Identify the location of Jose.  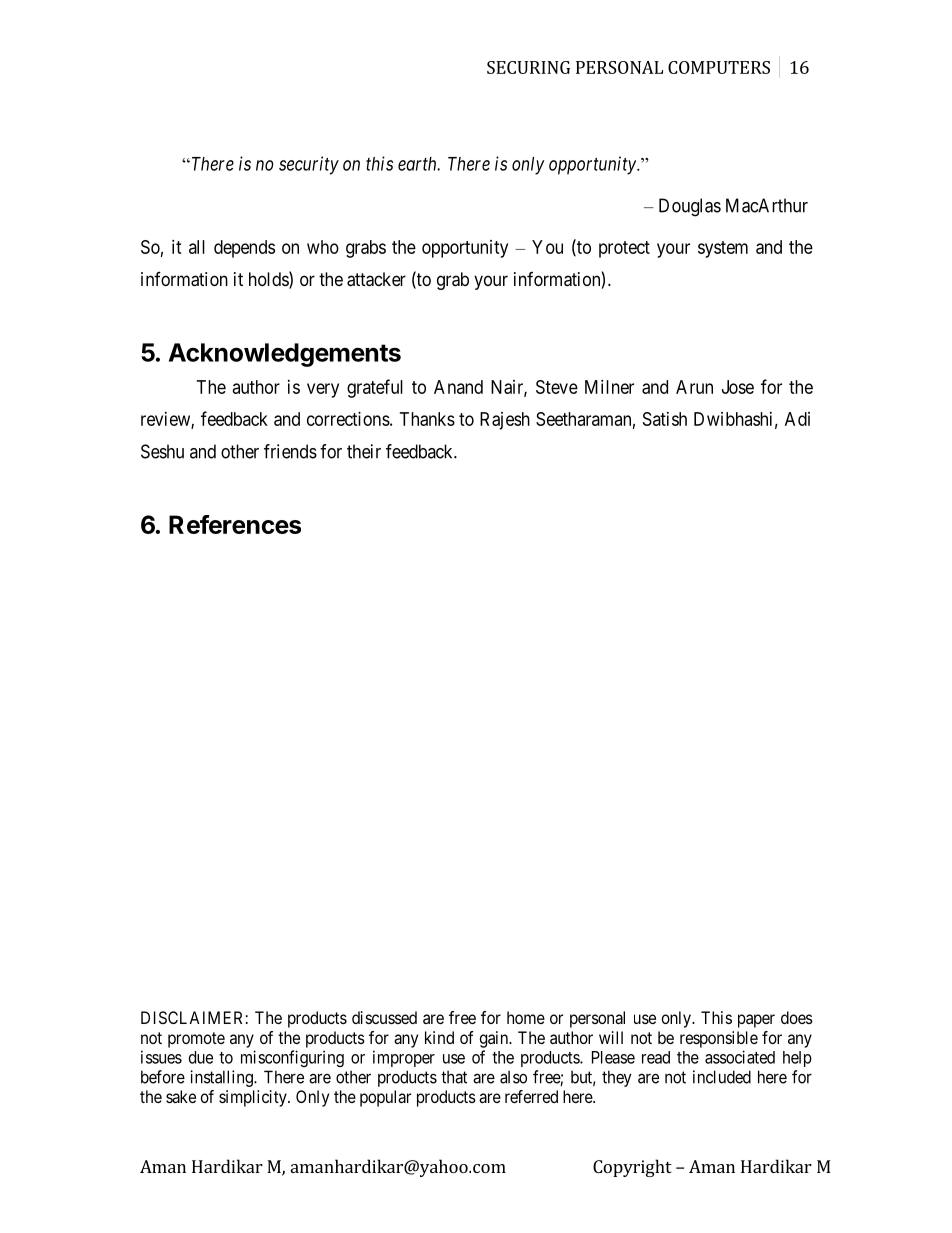
(738, 387).
